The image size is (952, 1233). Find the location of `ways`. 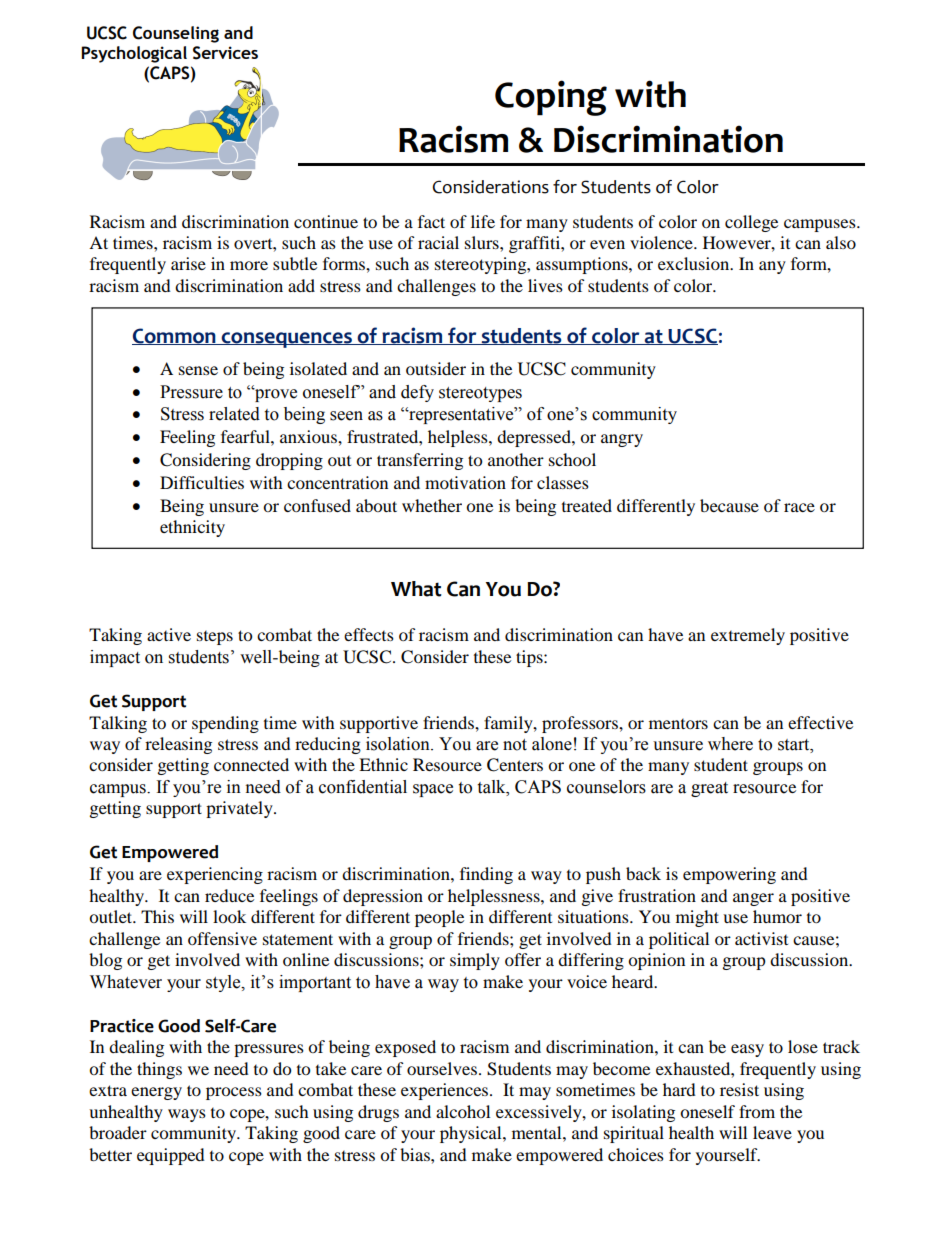

ways is located at coordinates (187, 1115).
